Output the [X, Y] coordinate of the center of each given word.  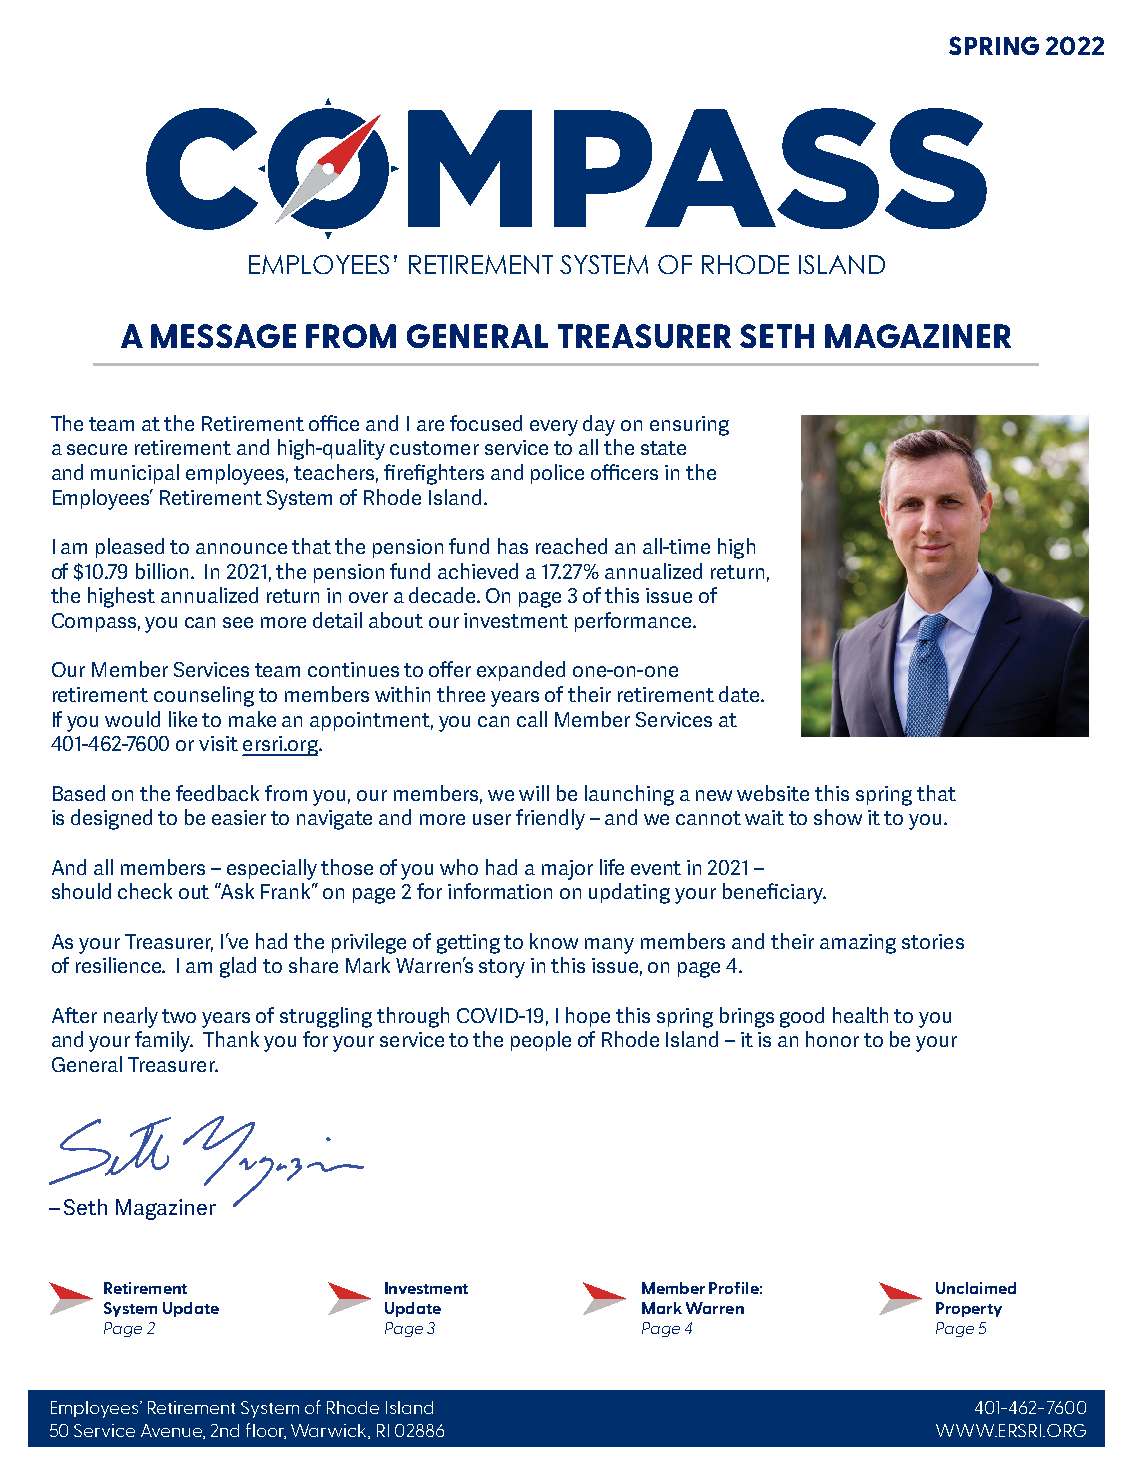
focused [486, 423]
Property [969, 1309]
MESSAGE [223, 336]
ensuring [689, 426]
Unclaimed [976, 1288]
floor [266, 1431]
